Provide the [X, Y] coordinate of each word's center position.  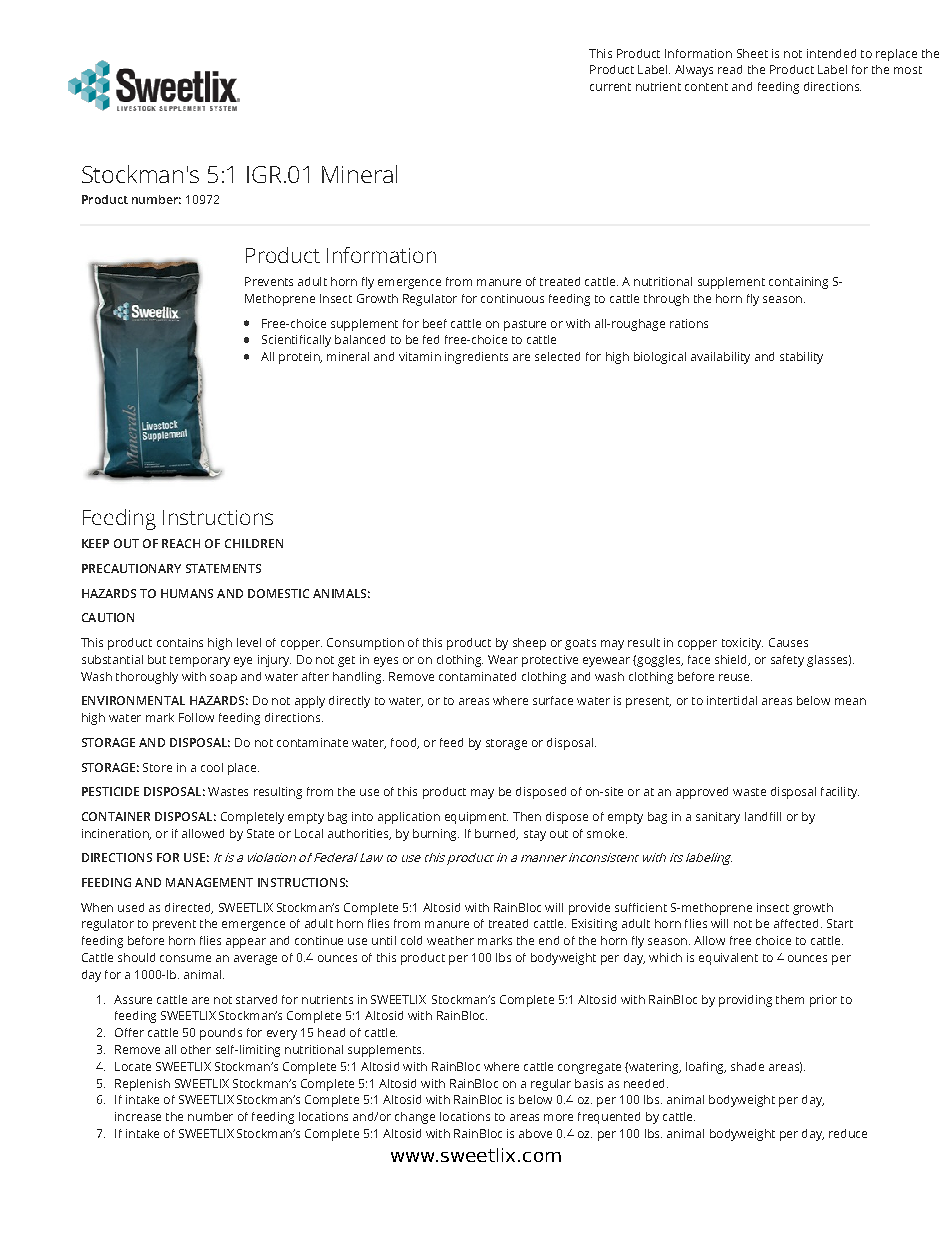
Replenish [142, 1085]
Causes [788, 642]
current [610, 87]
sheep [529, 644]
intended [831, 53]
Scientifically [296, 341]
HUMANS [187, 593]
